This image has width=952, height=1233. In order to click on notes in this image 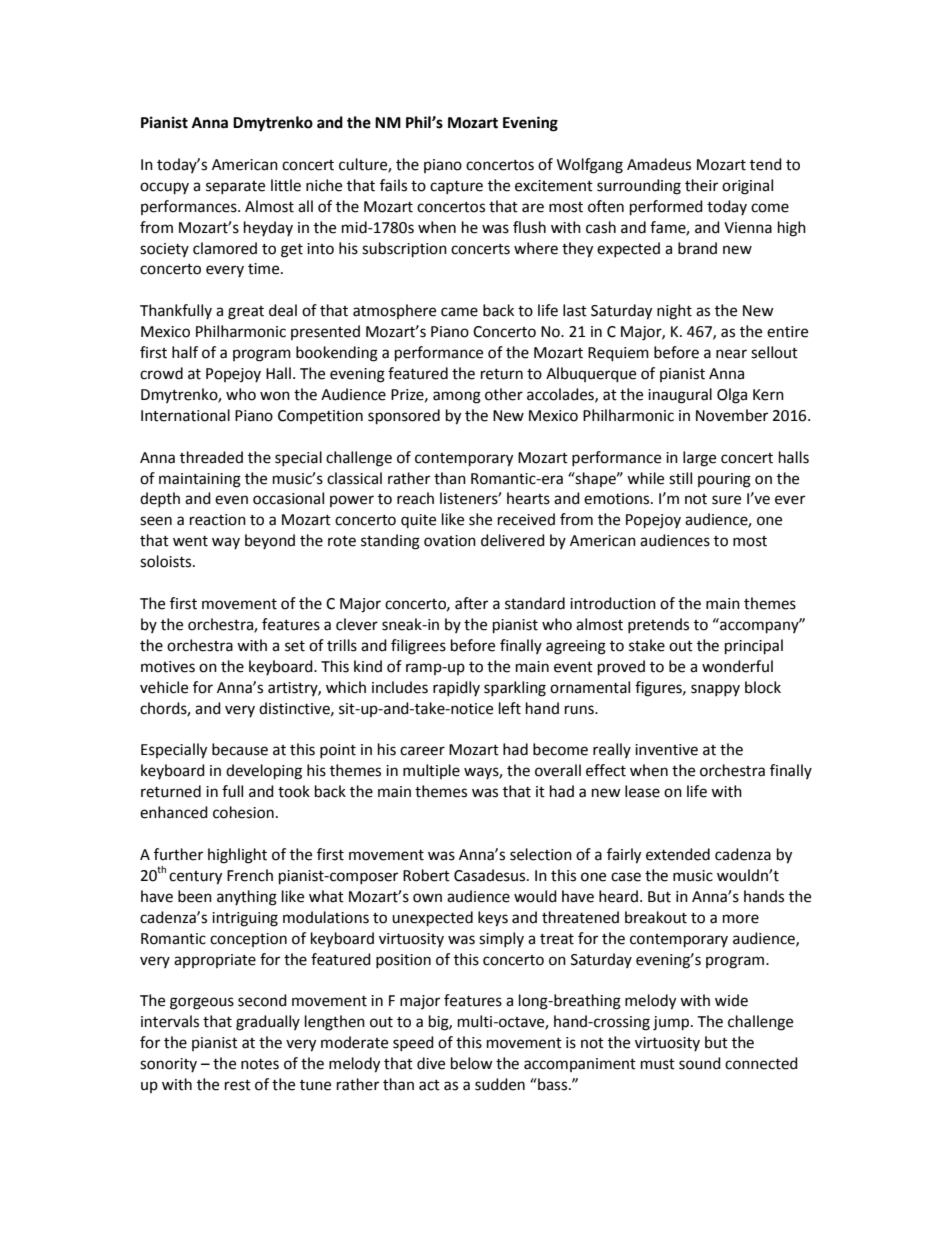, I will do `click(260, 1064)`.
